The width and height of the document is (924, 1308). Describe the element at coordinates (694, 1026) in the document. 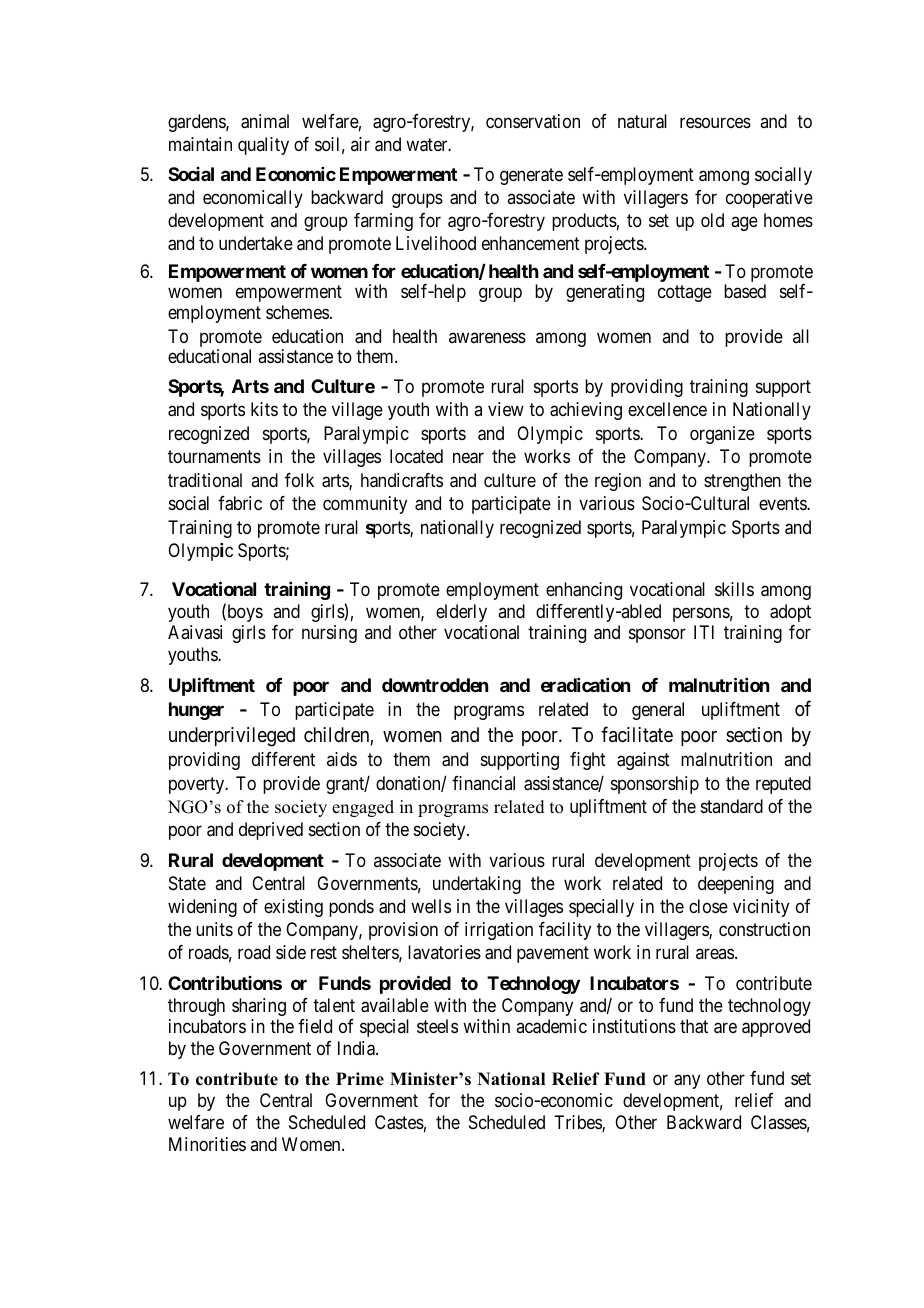

I see `that` at that location.
